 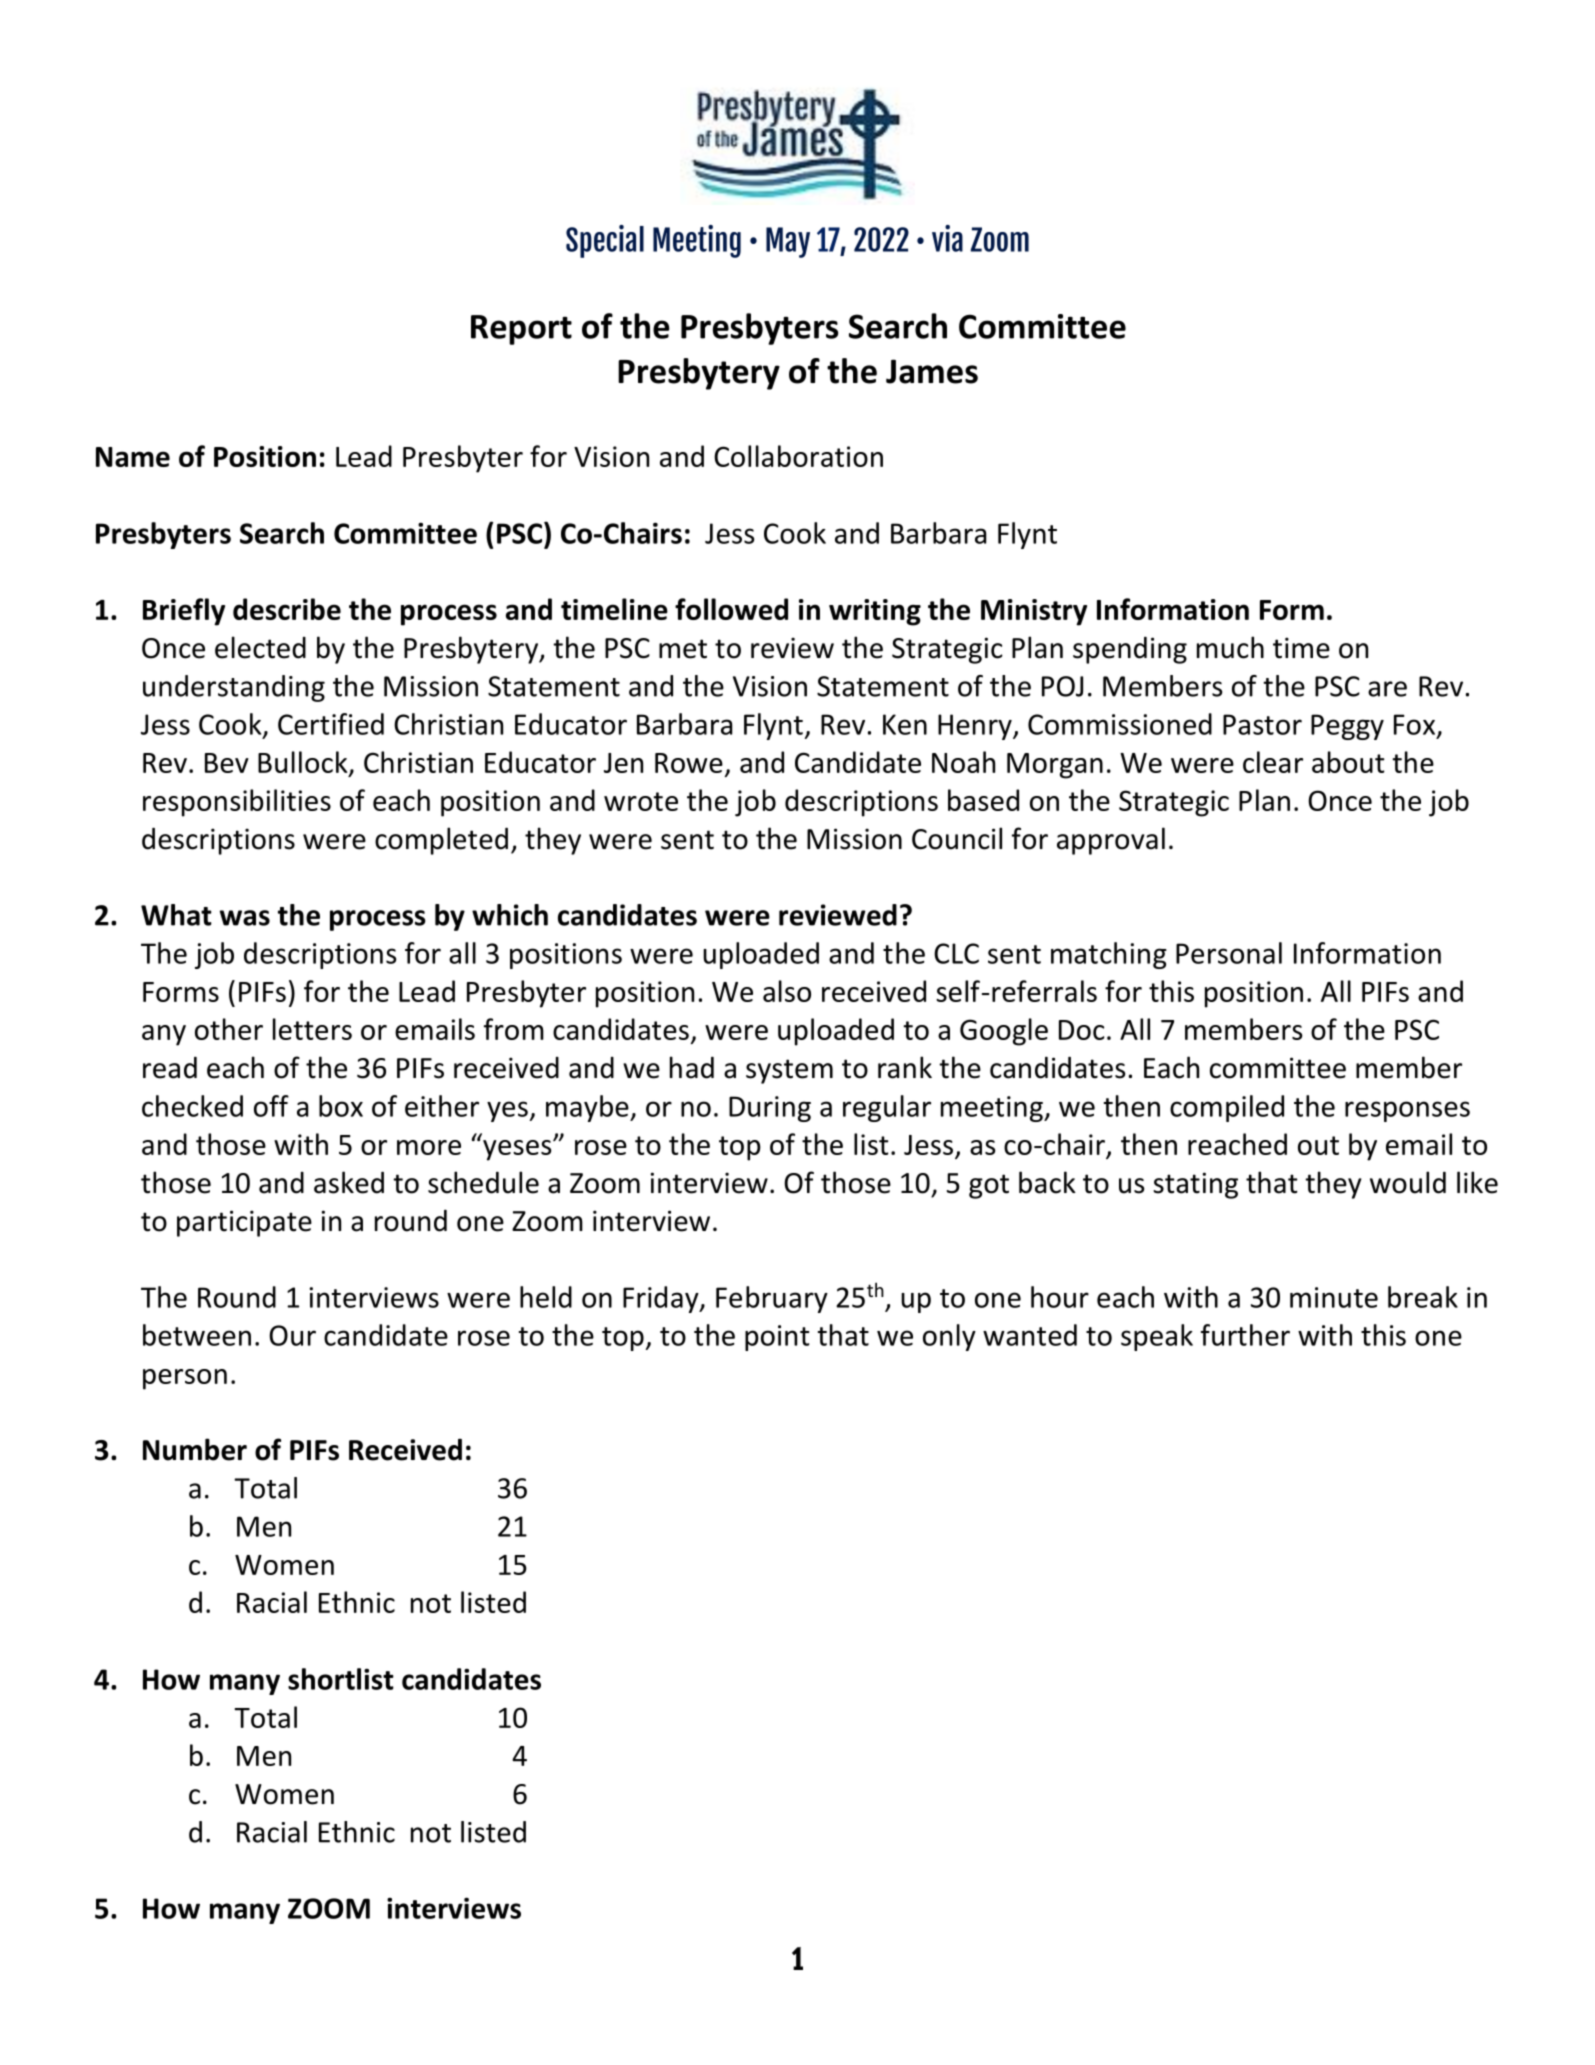 What do you see at coordinates (957, 838) in the page?
I see `Council` at bounding box center [957, 838].
